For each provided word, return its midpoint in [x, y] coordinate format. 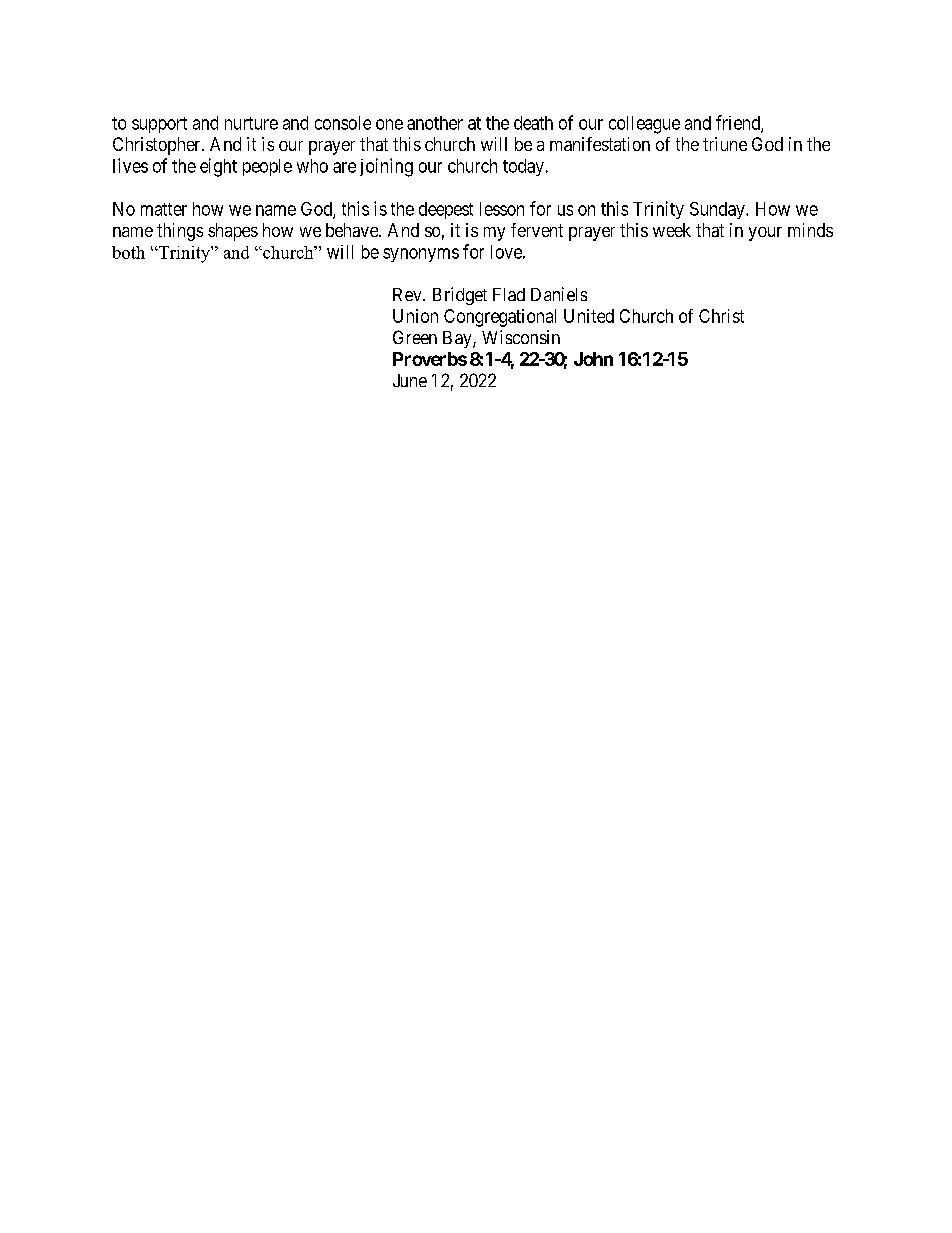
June [410, 380]
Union [415, 316]
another [435, 123]
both [128, 252]
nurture [251, 123]
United [589, 316]
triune [725, 144]
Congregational [500, 318]
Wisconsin [521, 337]
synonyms [421, 255]
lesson [502, 209]
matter [164, 209]
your [765, 234]
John [593, 359]
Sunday [718, 210]
